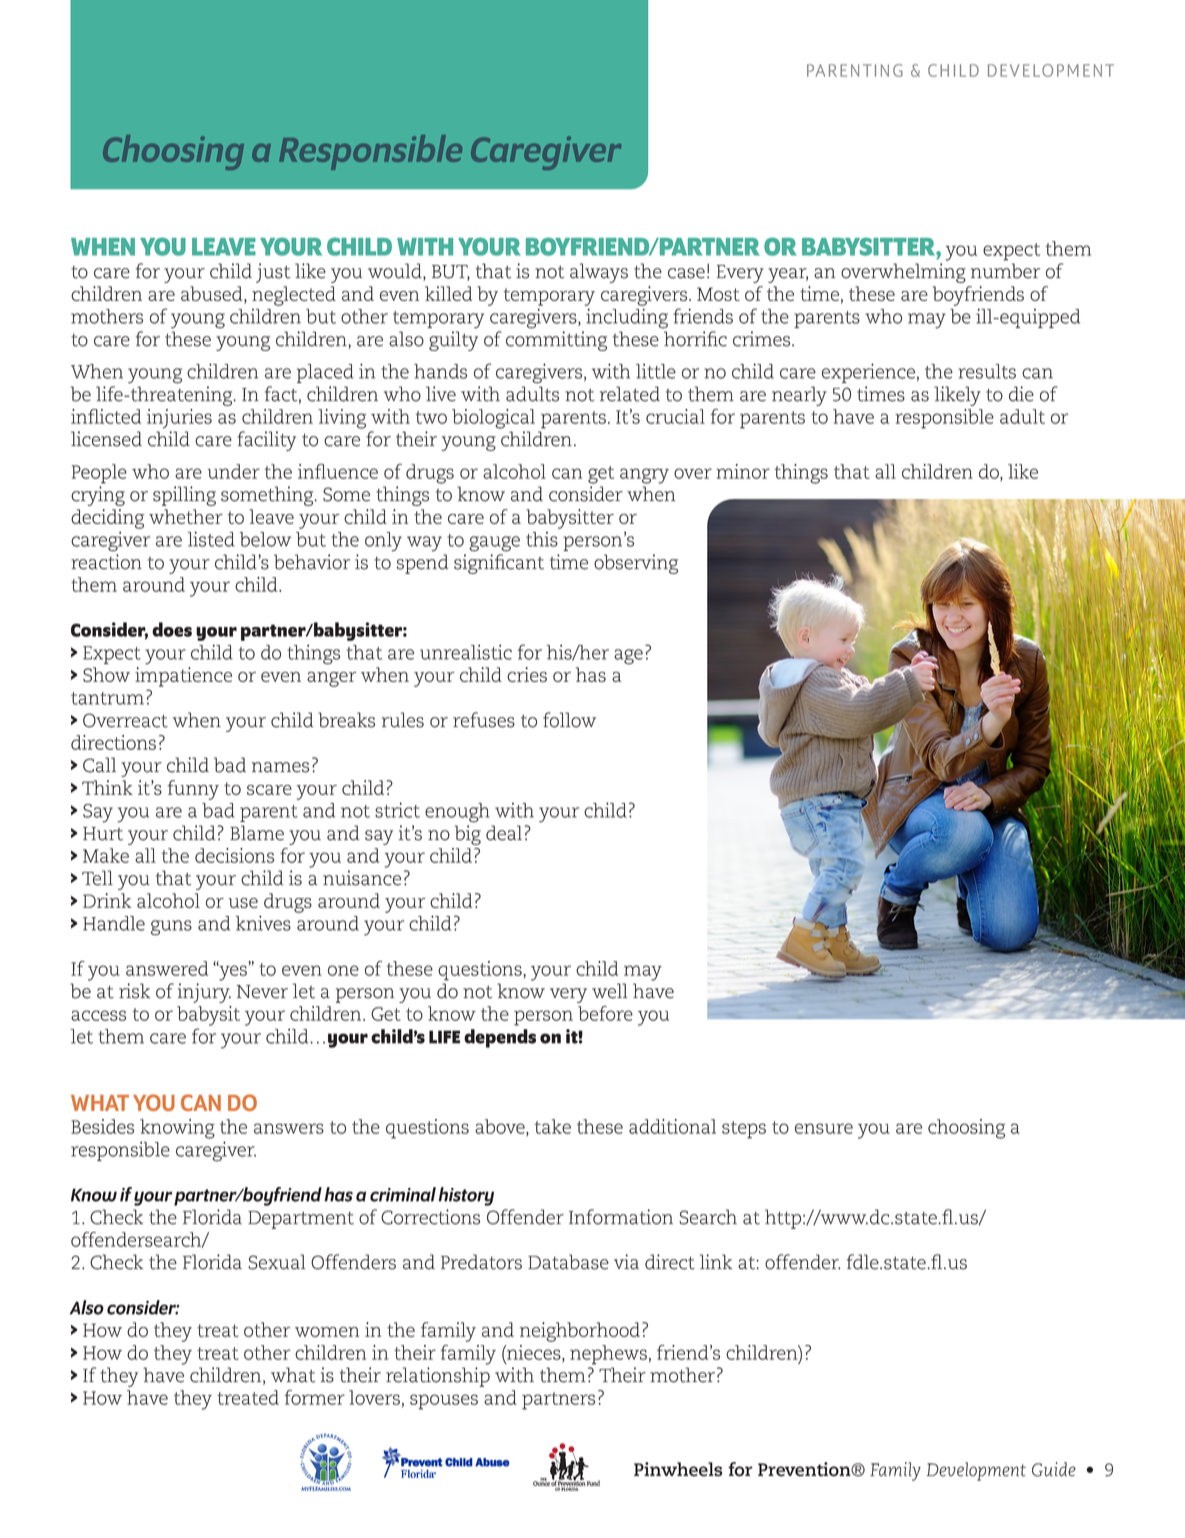 This document has height=1538, width=1185. What do you see at coordinates (273, 273) in the document?
I see `just` at bounding box center [273, 273].
